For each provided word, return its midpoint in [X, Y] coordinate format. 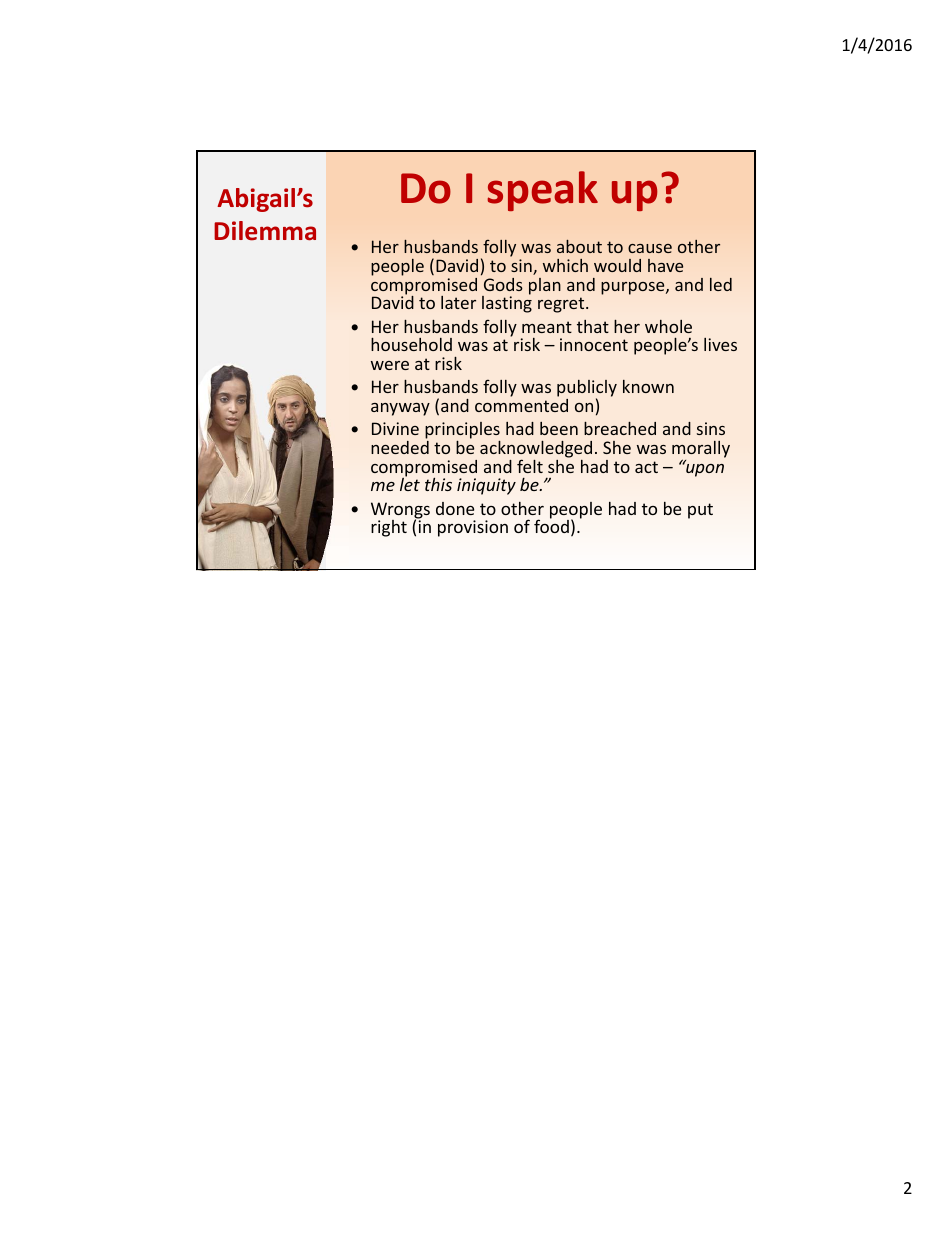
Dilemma [265, 231]
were [390, 365]
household [411, 344]
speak [542, 191]
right [389, 528]
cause [650, 248]
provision [473, 528]
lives [720, 344]
